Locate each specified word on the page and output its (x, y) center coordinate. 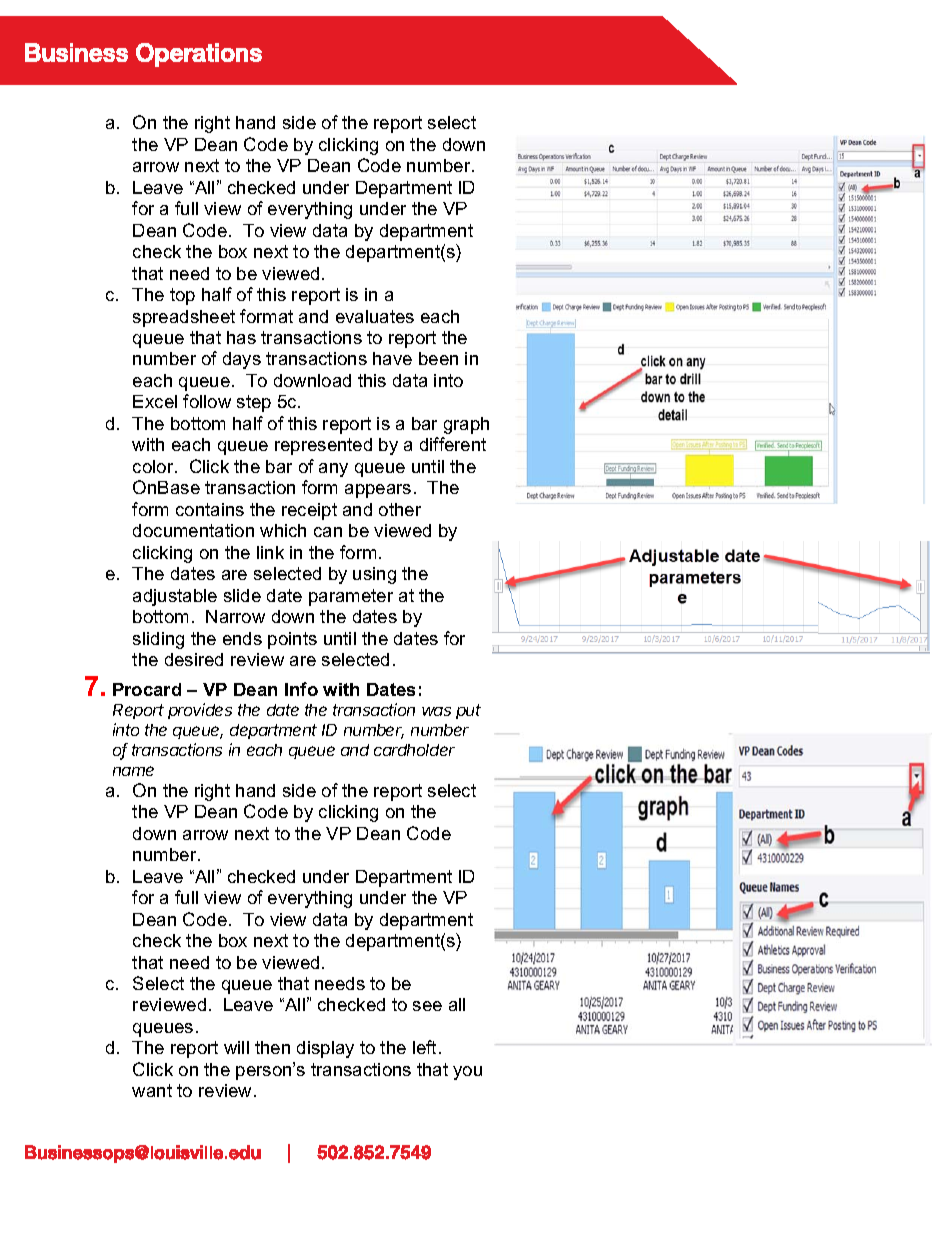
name (133, 771)
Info (301, 689)
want (152, 1090)
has (241, 337)
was (436, 711)
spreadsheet (184, 318)
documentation (193, 530)
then (272, 1047)
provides (200, 711)
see (427, 1006)
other (400, 509)
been (438, 358)
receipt (309, 511)
